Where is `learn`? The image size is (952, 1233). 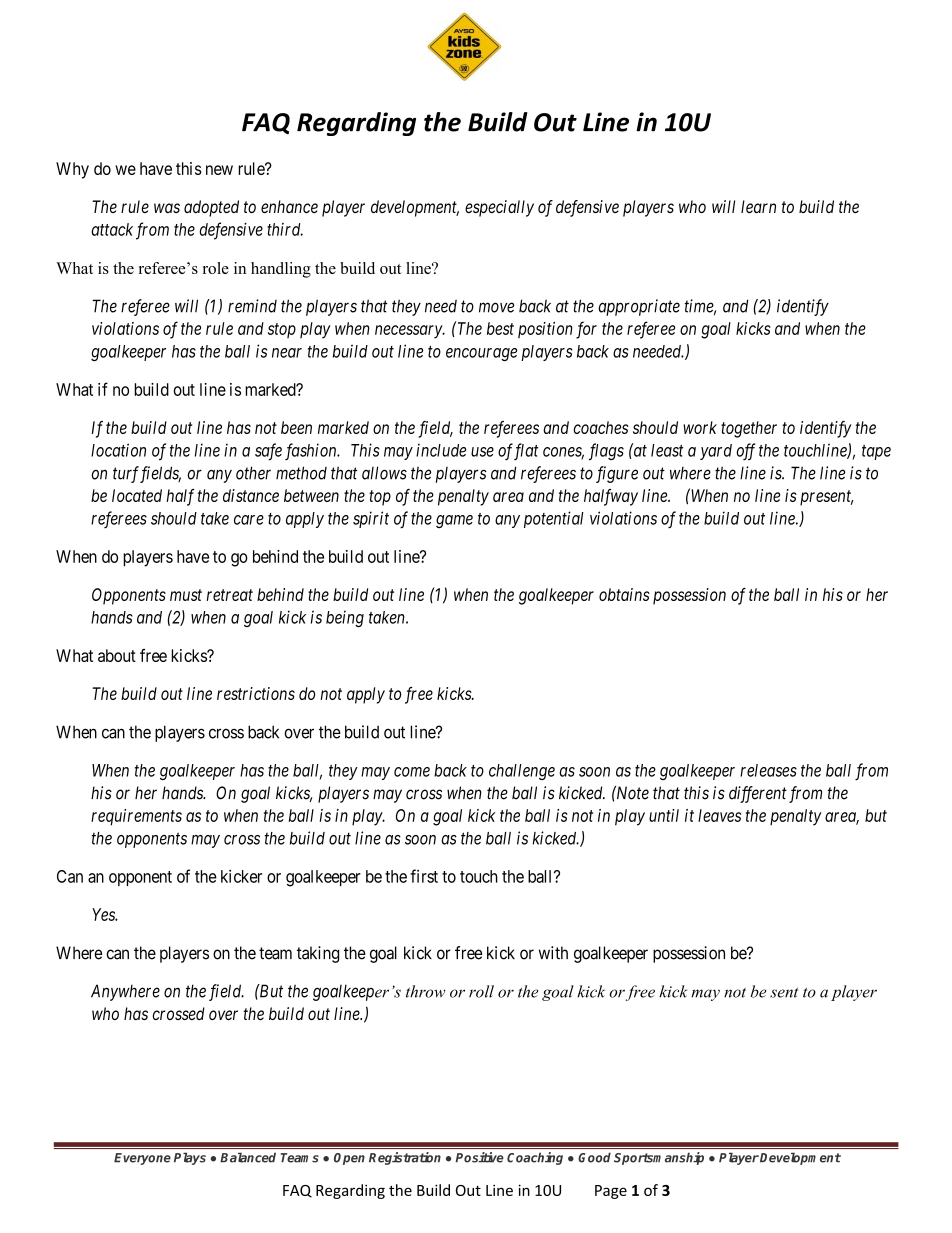
learn is located at coordinates (758, 206).
